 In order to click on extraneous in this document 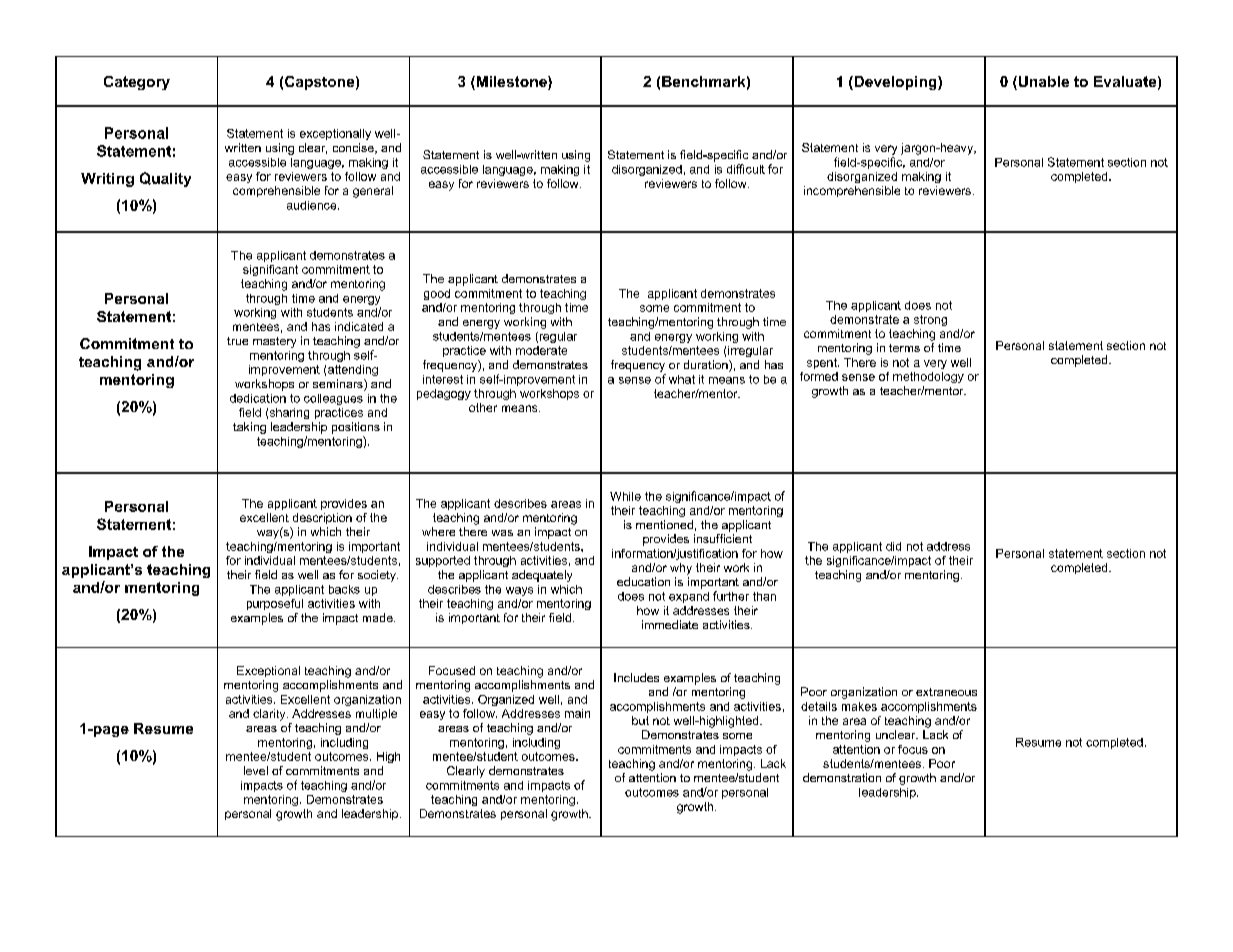, I will do `click(946, 692)`.
